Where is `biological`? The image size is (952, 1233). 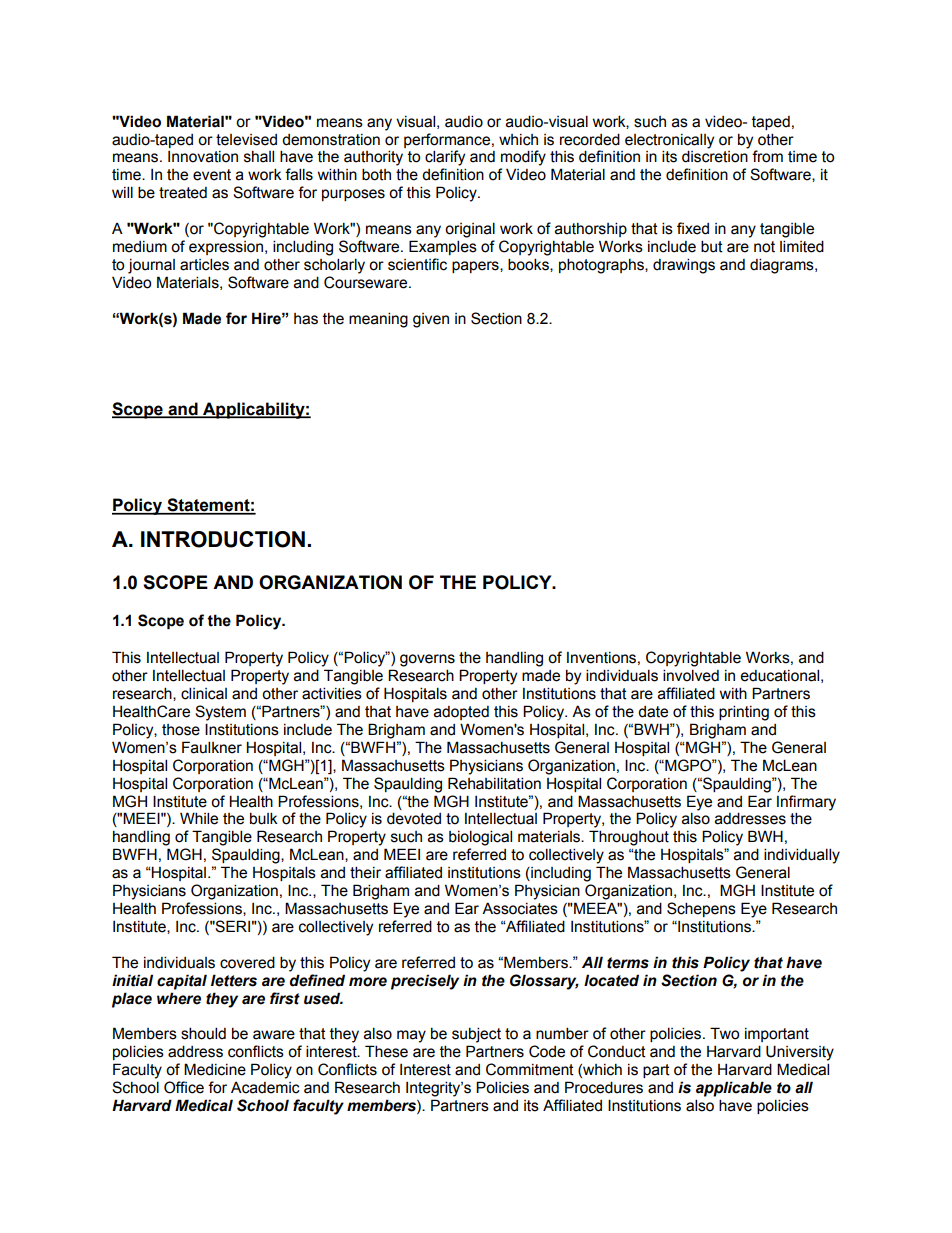 biological is located at coordinates (480, 838).
